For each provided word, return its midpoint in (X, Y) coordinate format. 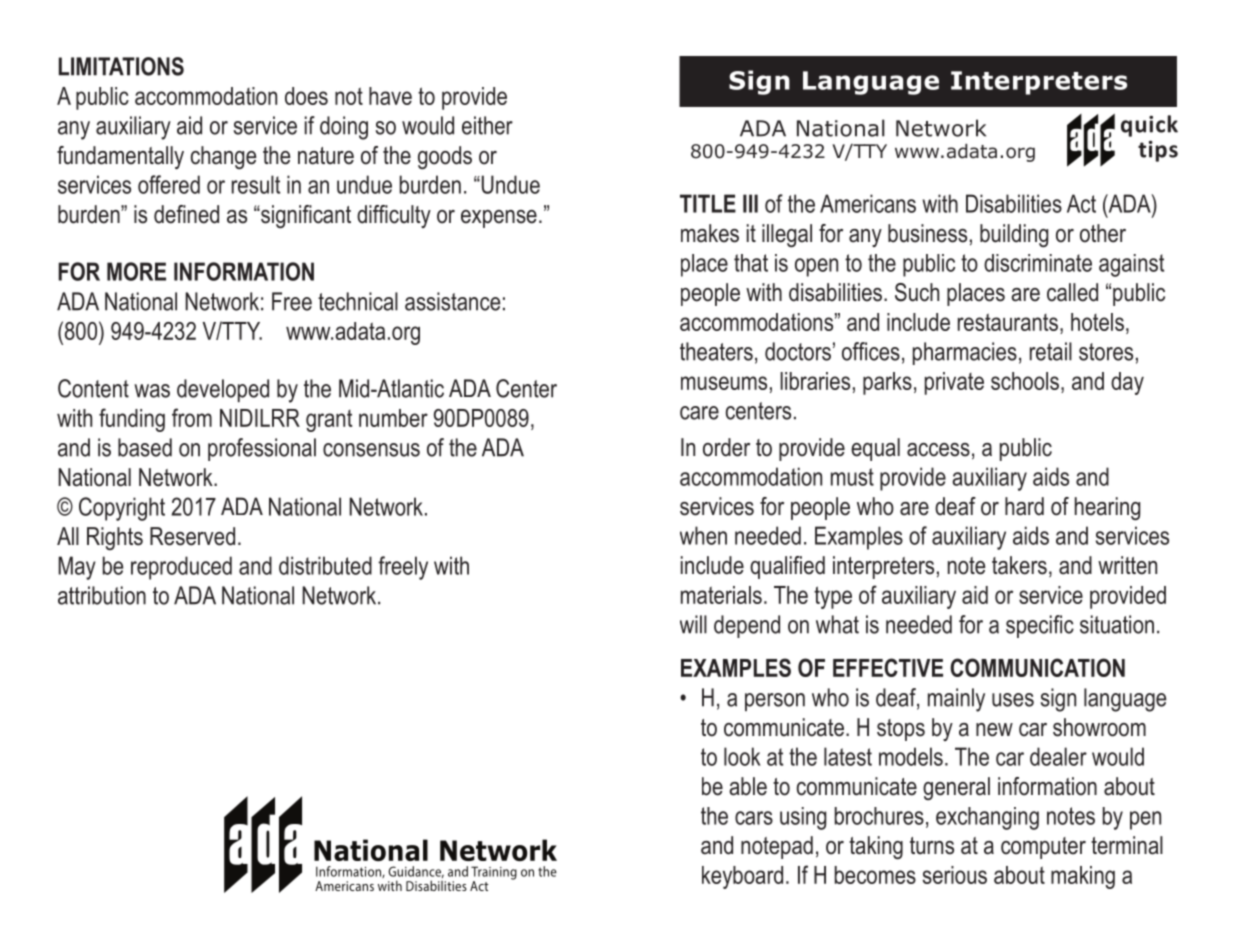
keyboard (742, 877)
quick (1149, 126)
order (726, 447)
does (306, 96)
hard (1024, 506)
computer (1043, 848)
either (487, 125)
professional (262, 449)
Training (494, 874)
